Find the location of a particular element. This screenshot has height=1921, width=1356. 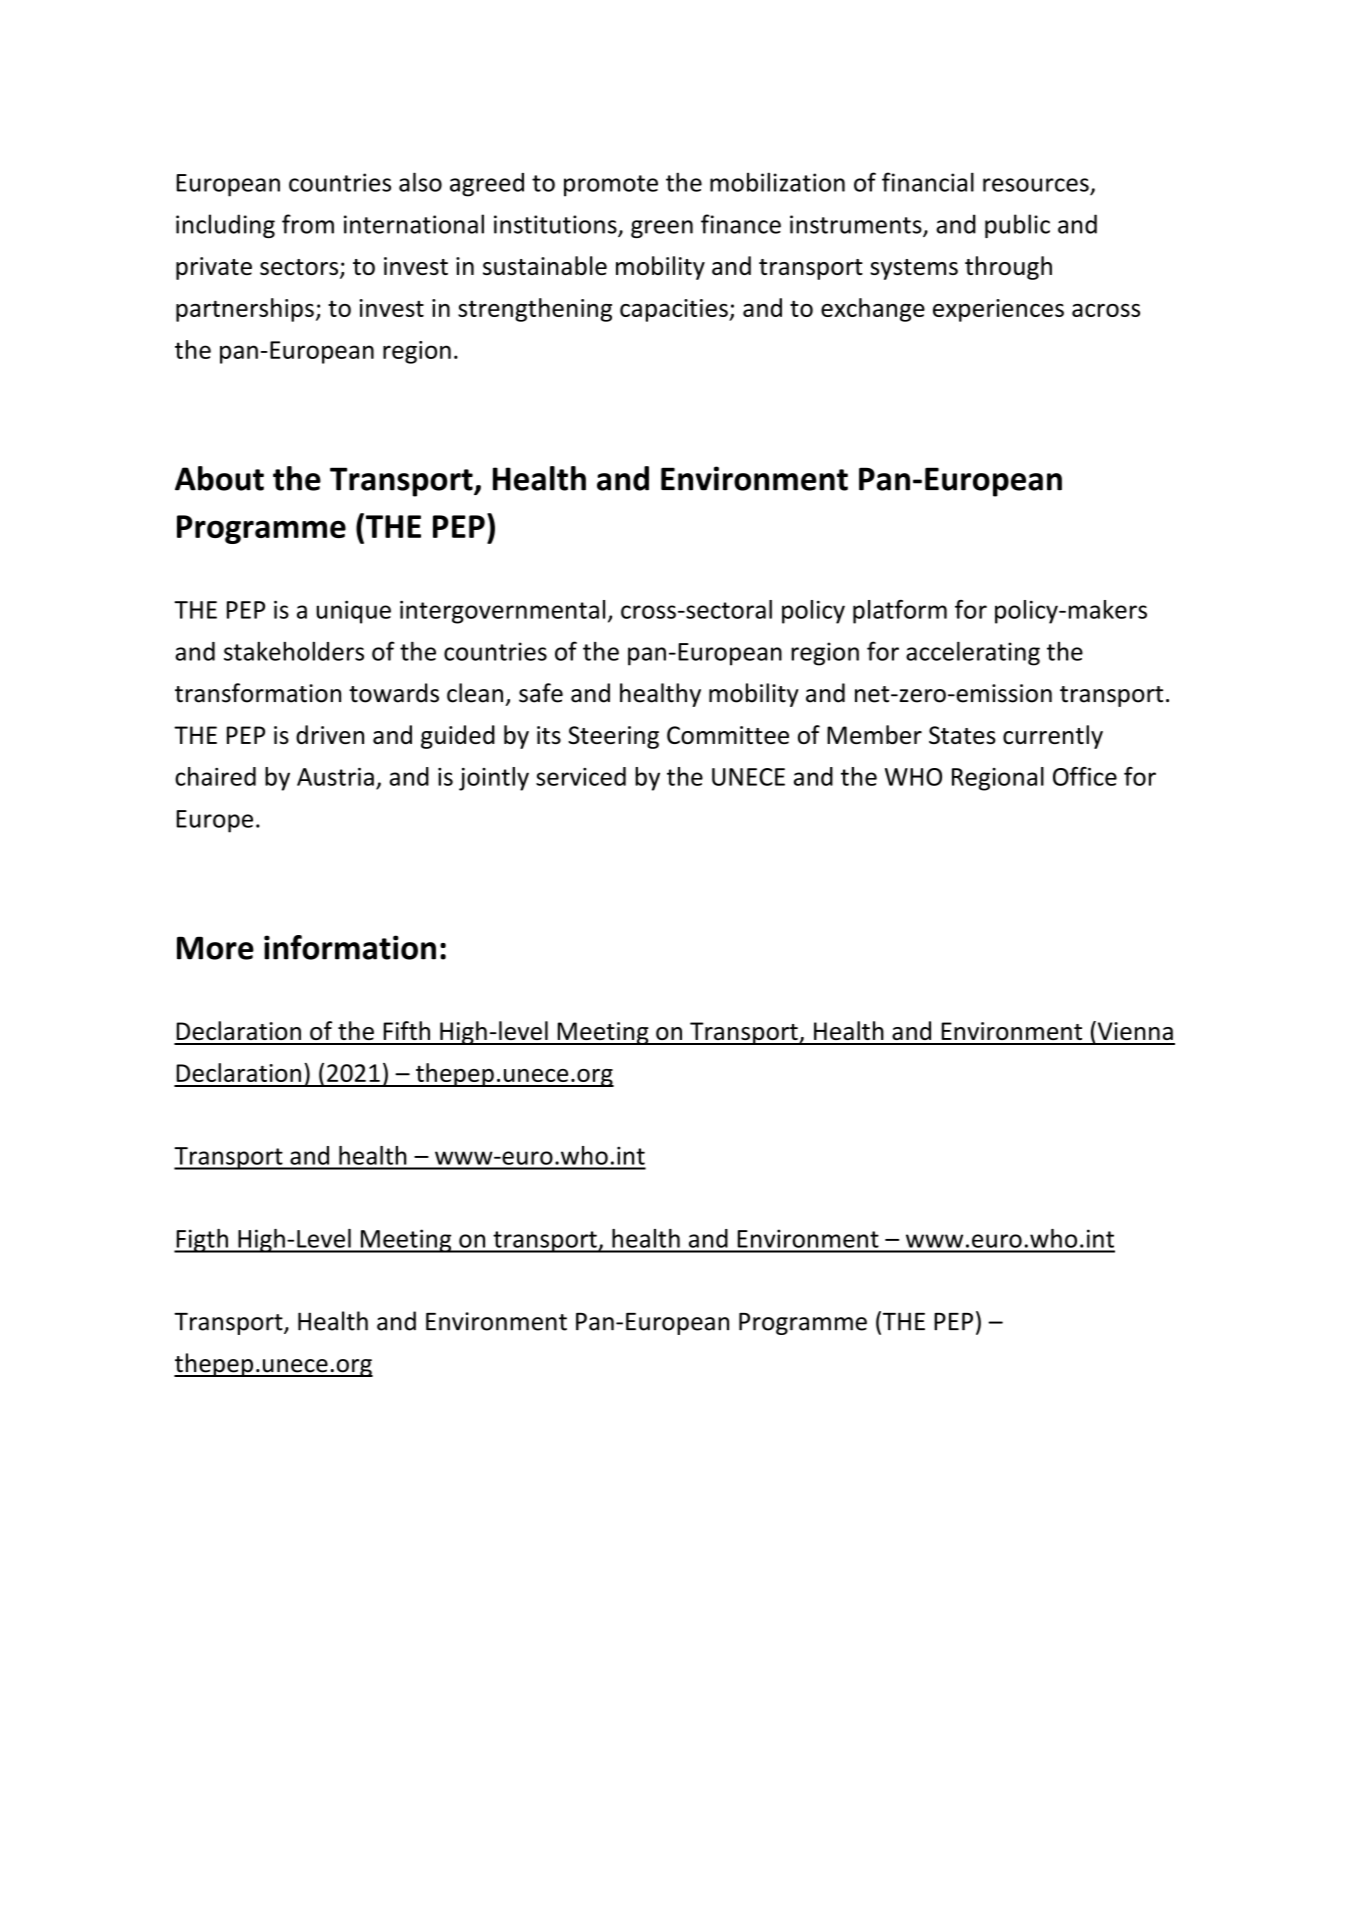

information is located at coordinates (350, 947).
